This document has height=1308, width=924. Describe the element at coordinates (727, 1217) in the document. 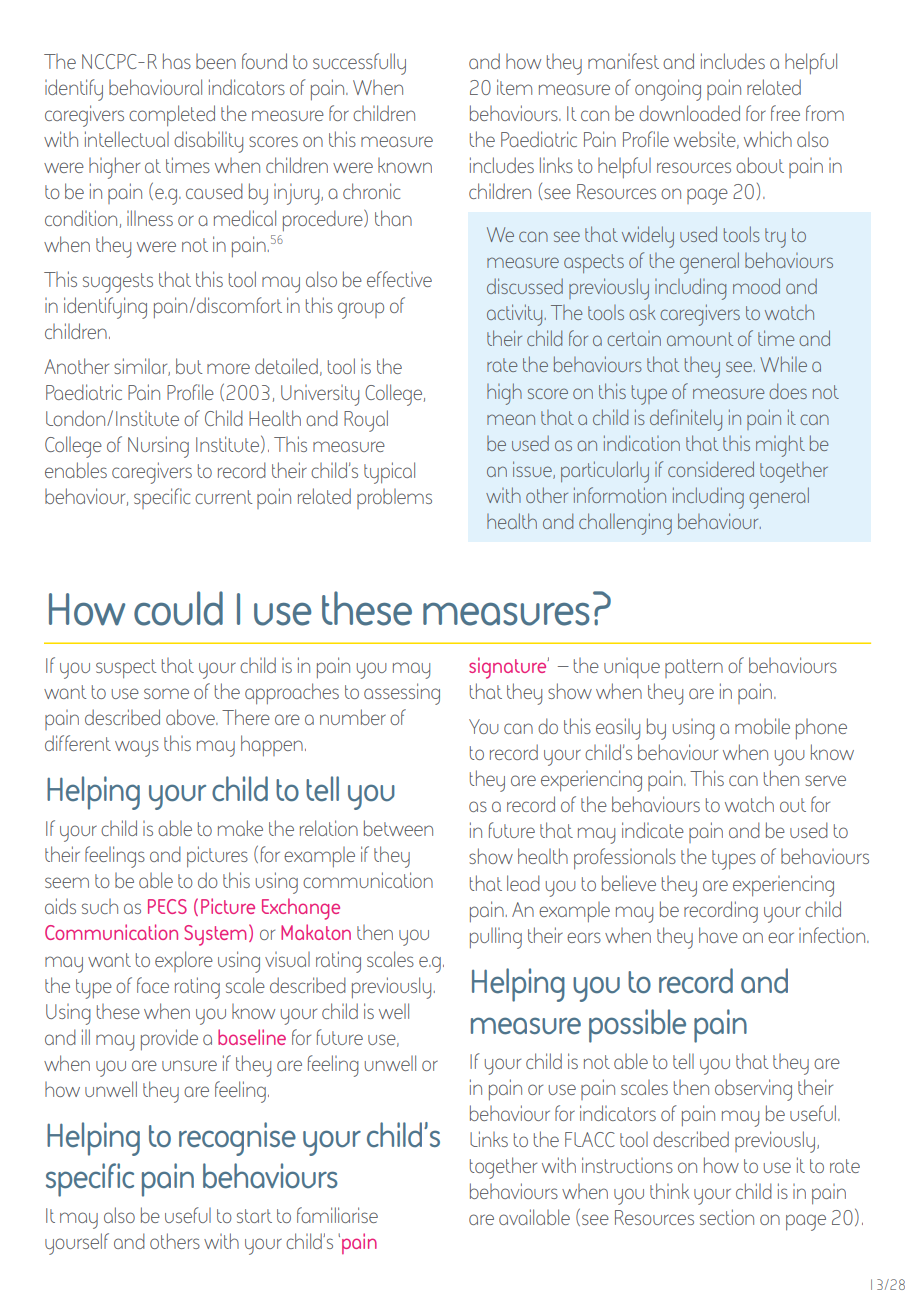

I see `section` at that location.
